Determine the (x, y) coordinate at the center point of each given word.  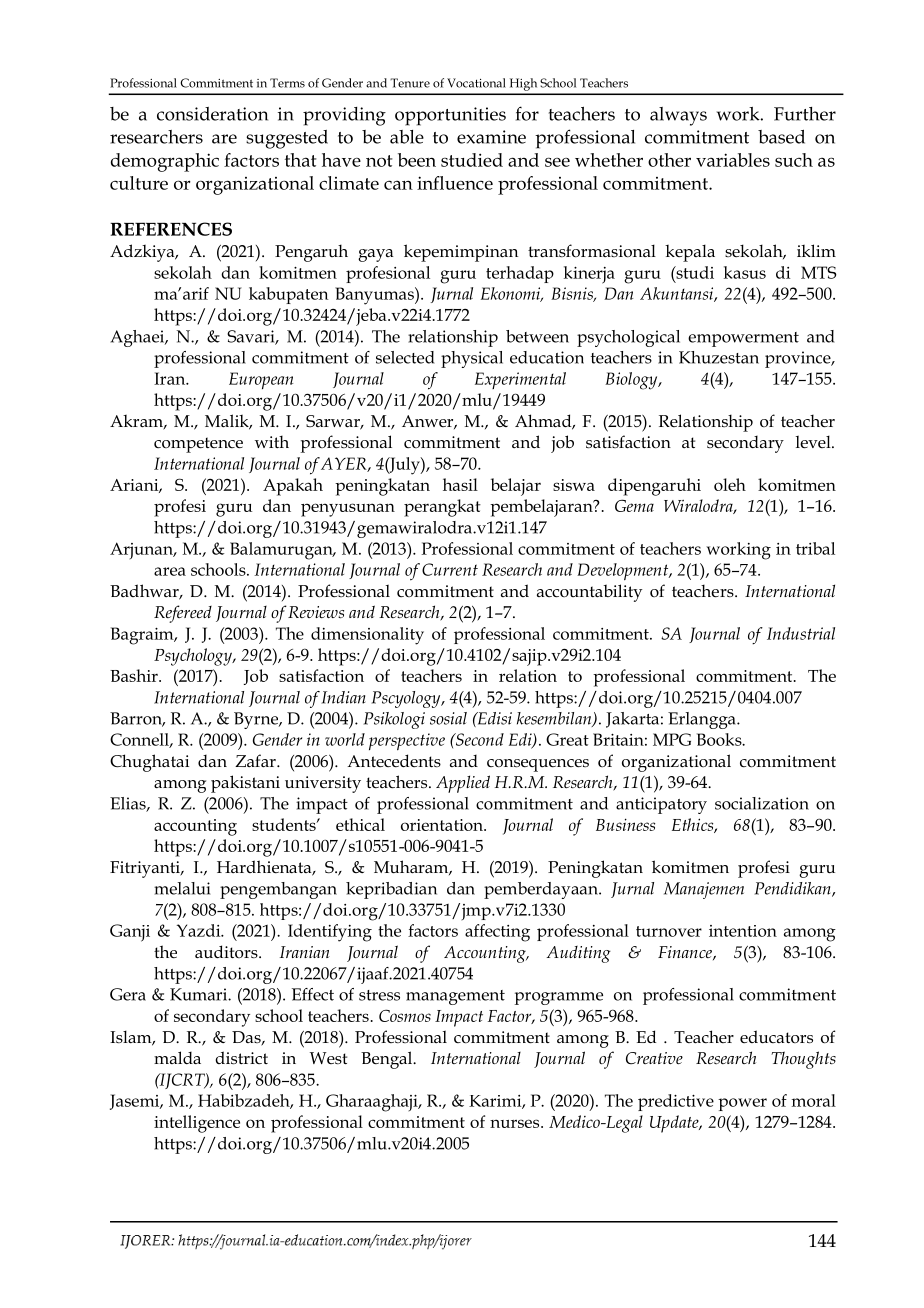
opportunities (450, 116)
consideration (212, 114)
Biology (632, 381)
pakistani (245, 784)
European (261, 380)
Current (450, 569)
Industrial (801, 633)
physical (472, 359)
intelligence (197, 1124)
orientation (443, 825)
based (781, 137)
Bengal (388, 1060)
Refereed (183, 614)
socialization (762, 803)
